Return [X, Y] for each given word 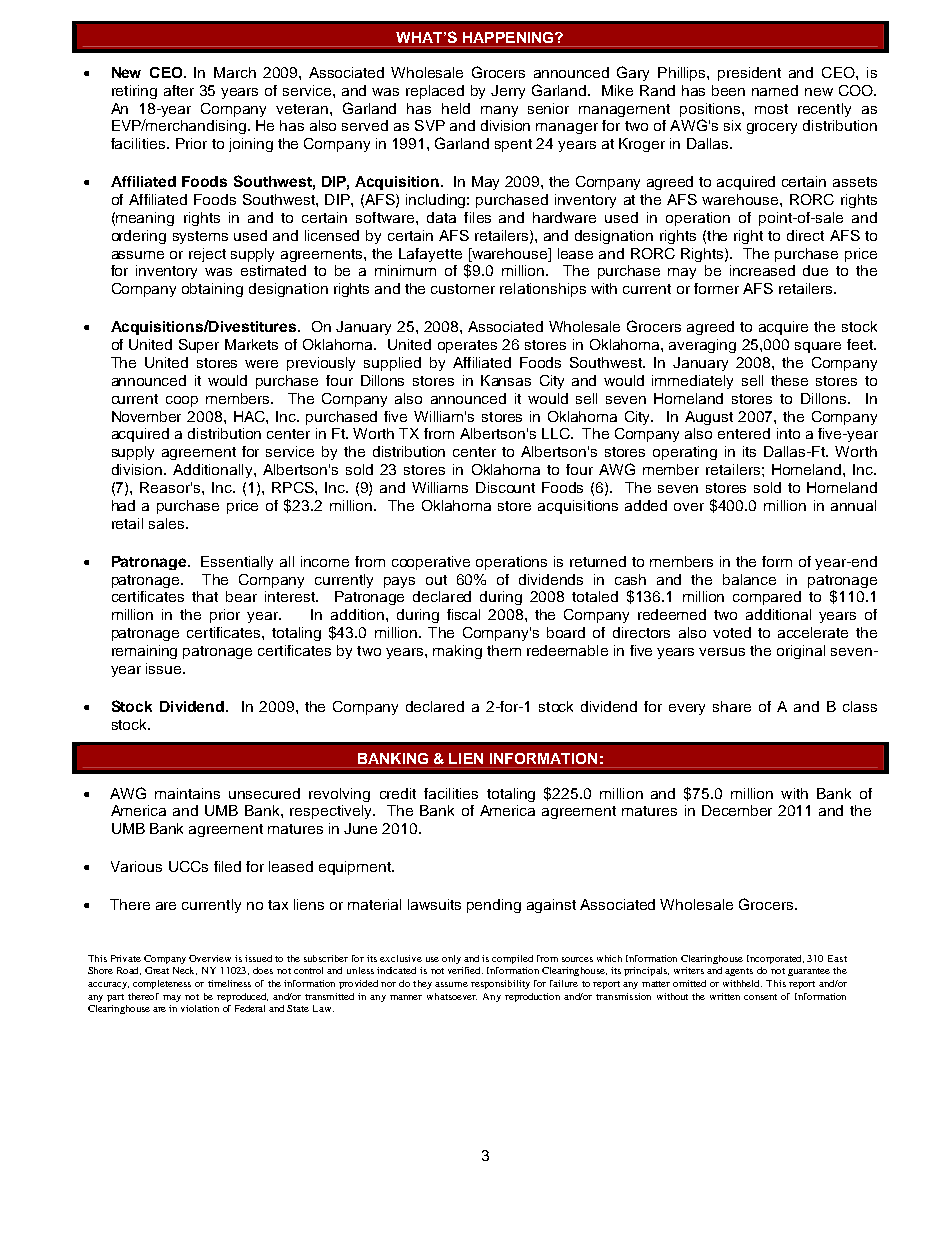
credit [398, 793]
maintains [187, 793]
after [179, 90]
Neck [185, 971]
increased [762, 270]
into [788, 433]
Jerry [508, 92]
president [749, 74]
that [205, 596]
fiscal [463, 614]
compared [767, 598]
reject [207, 255]
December [737, 810]
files [477, 217]
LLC [557, 433]
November [146, 416]
